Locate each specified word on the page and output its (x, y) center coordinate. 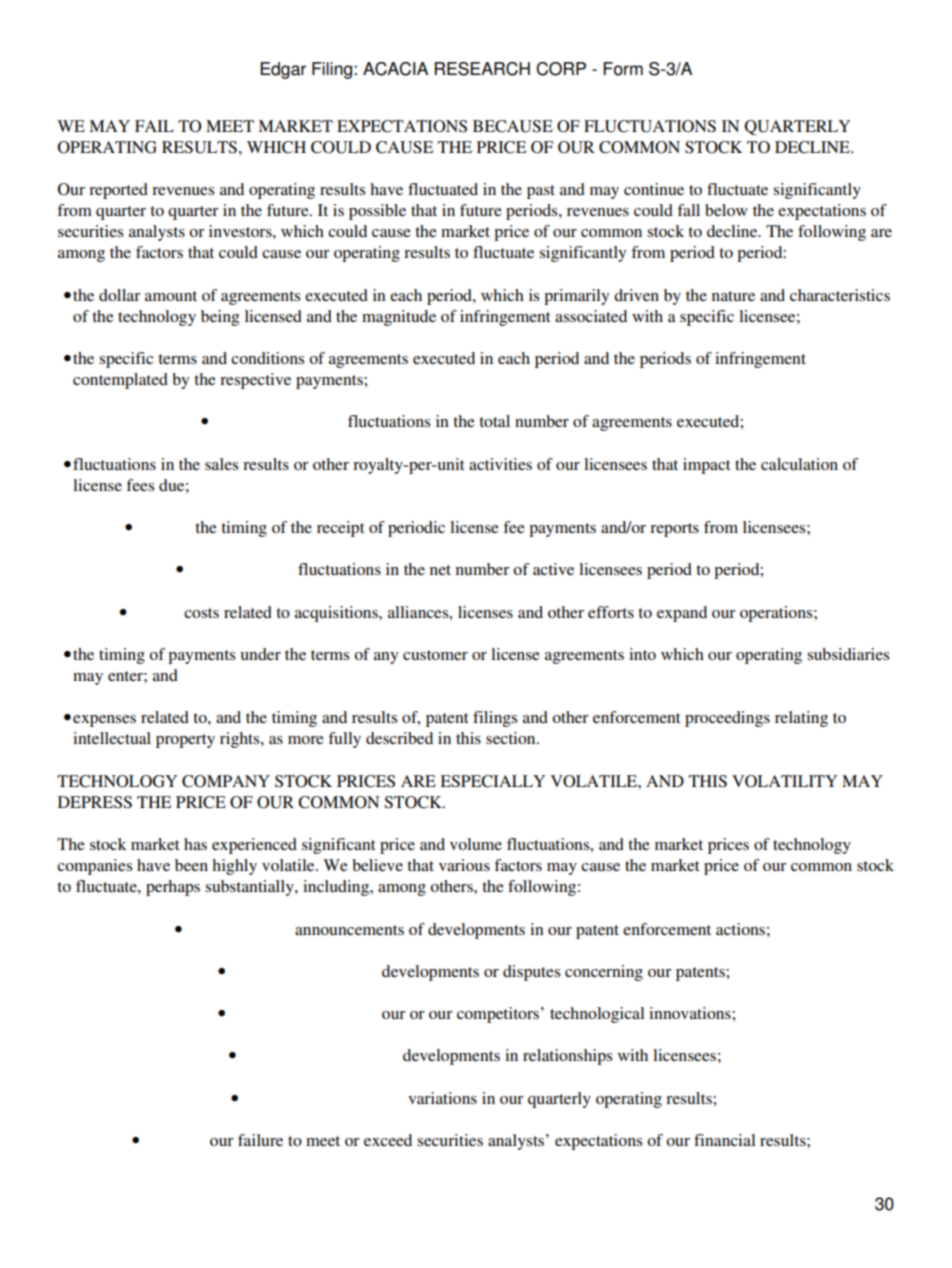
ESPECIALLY (492, 781)
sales (221, 464)
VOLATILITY (784, 781)
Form (623, 69)
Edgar (283, 70)
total (494, 421)
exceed (388, 1140)
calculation (799, 464)
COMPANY (226, 781)
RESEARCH (482, 69)
